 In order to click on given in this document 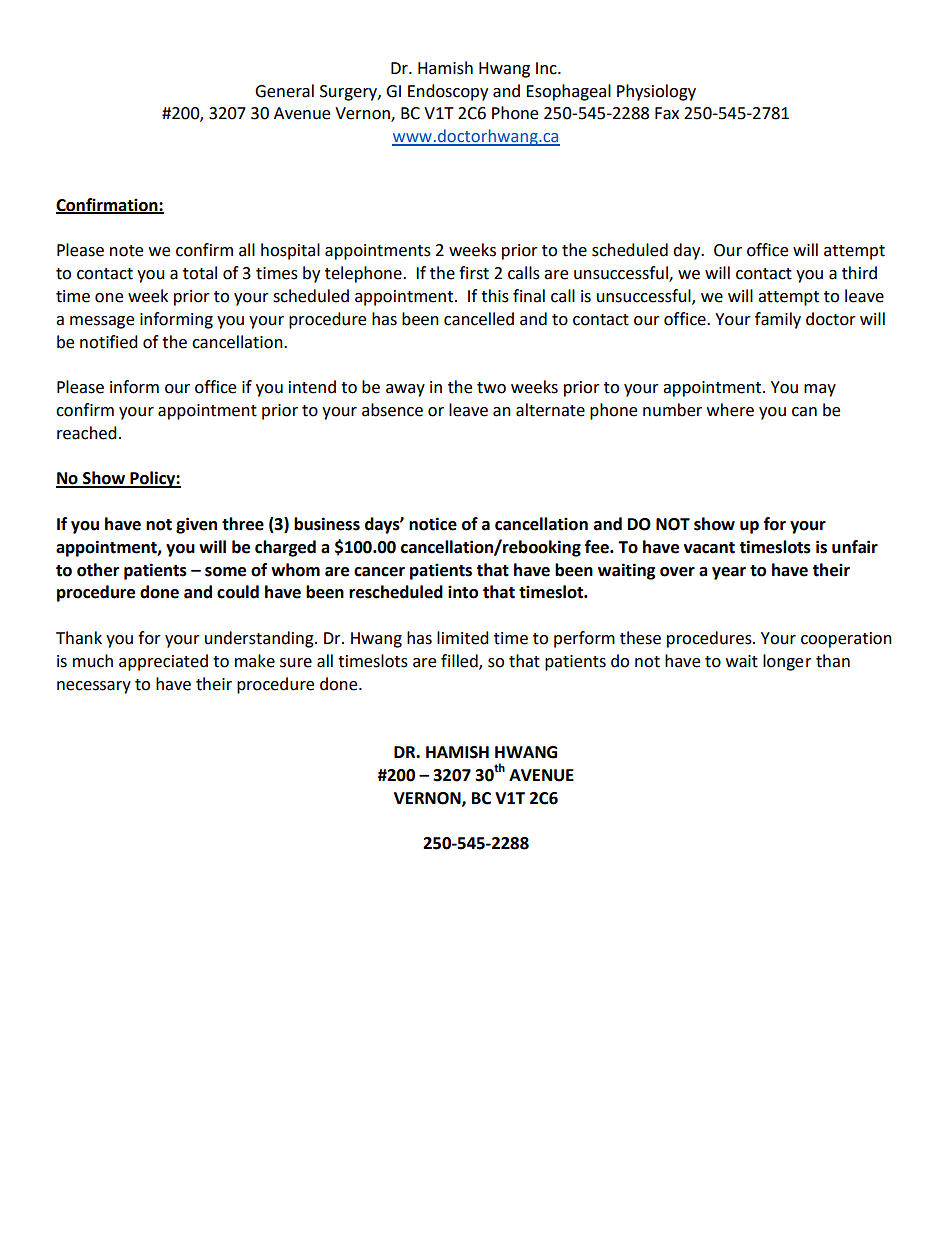, I will do `click(196, 525)`.
